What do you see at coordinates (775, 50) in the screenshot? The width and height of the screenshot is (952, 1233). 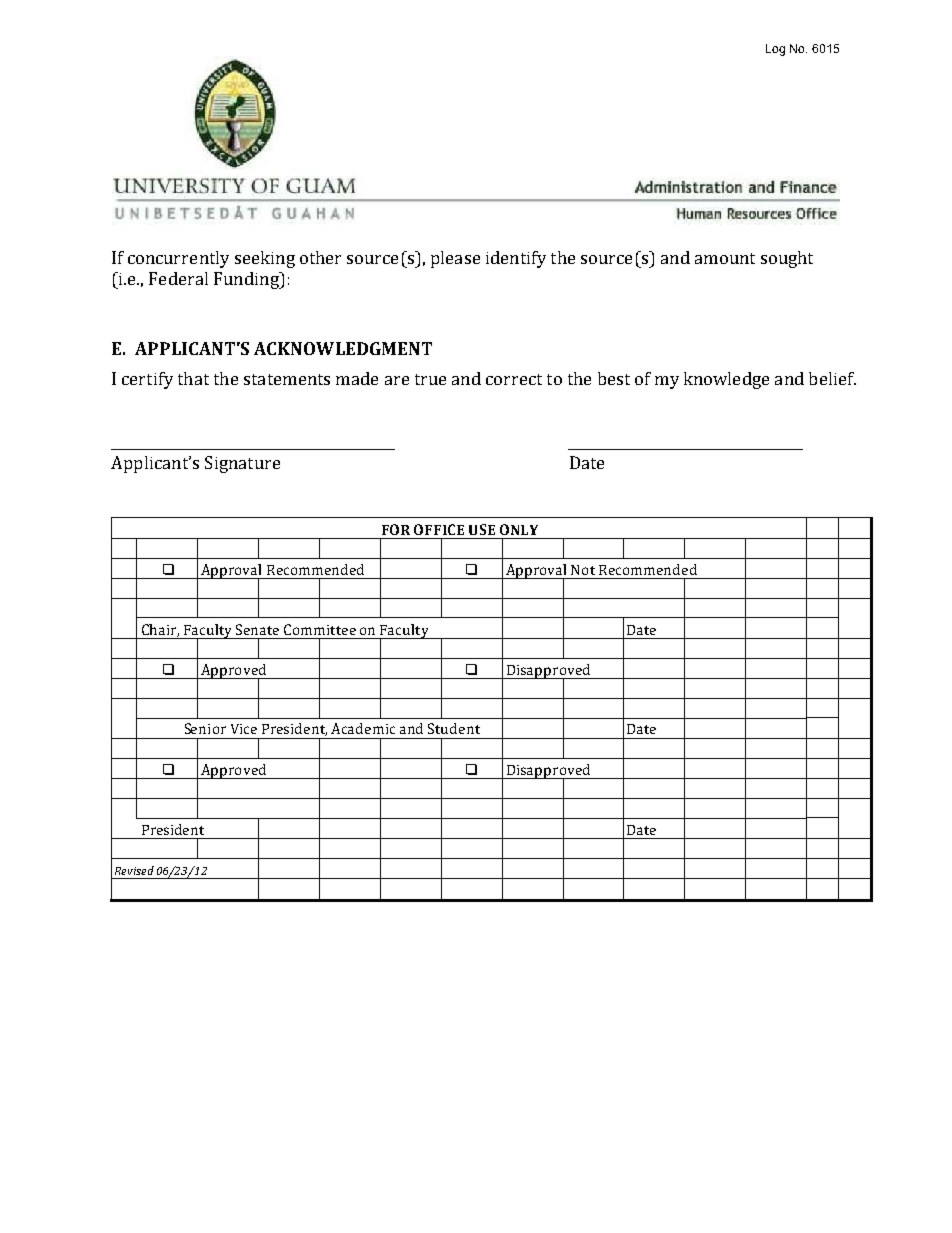 I see `Log` at bounding box center [775, 50].
